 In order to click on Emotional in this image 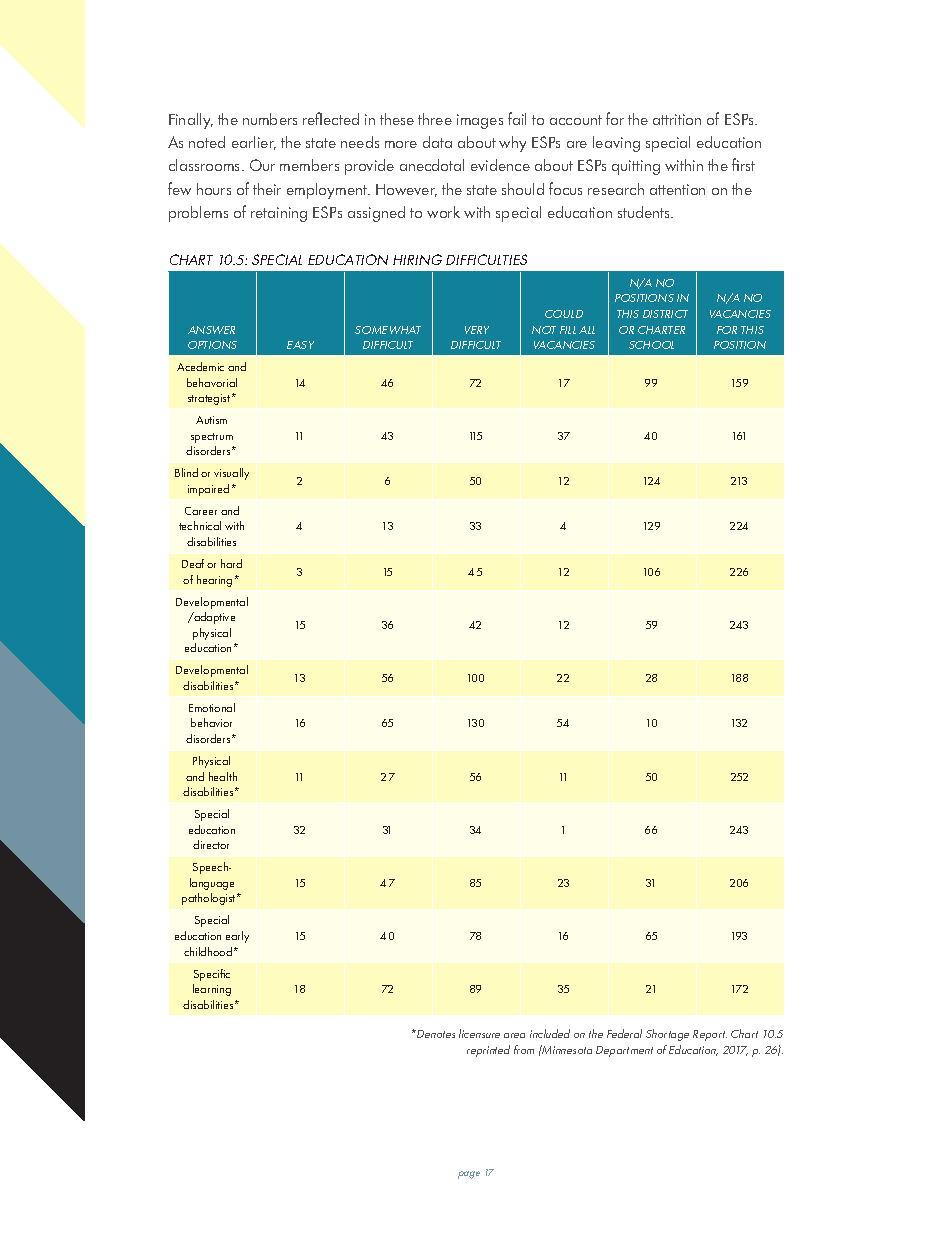, I will do `click(212, 707)`.
